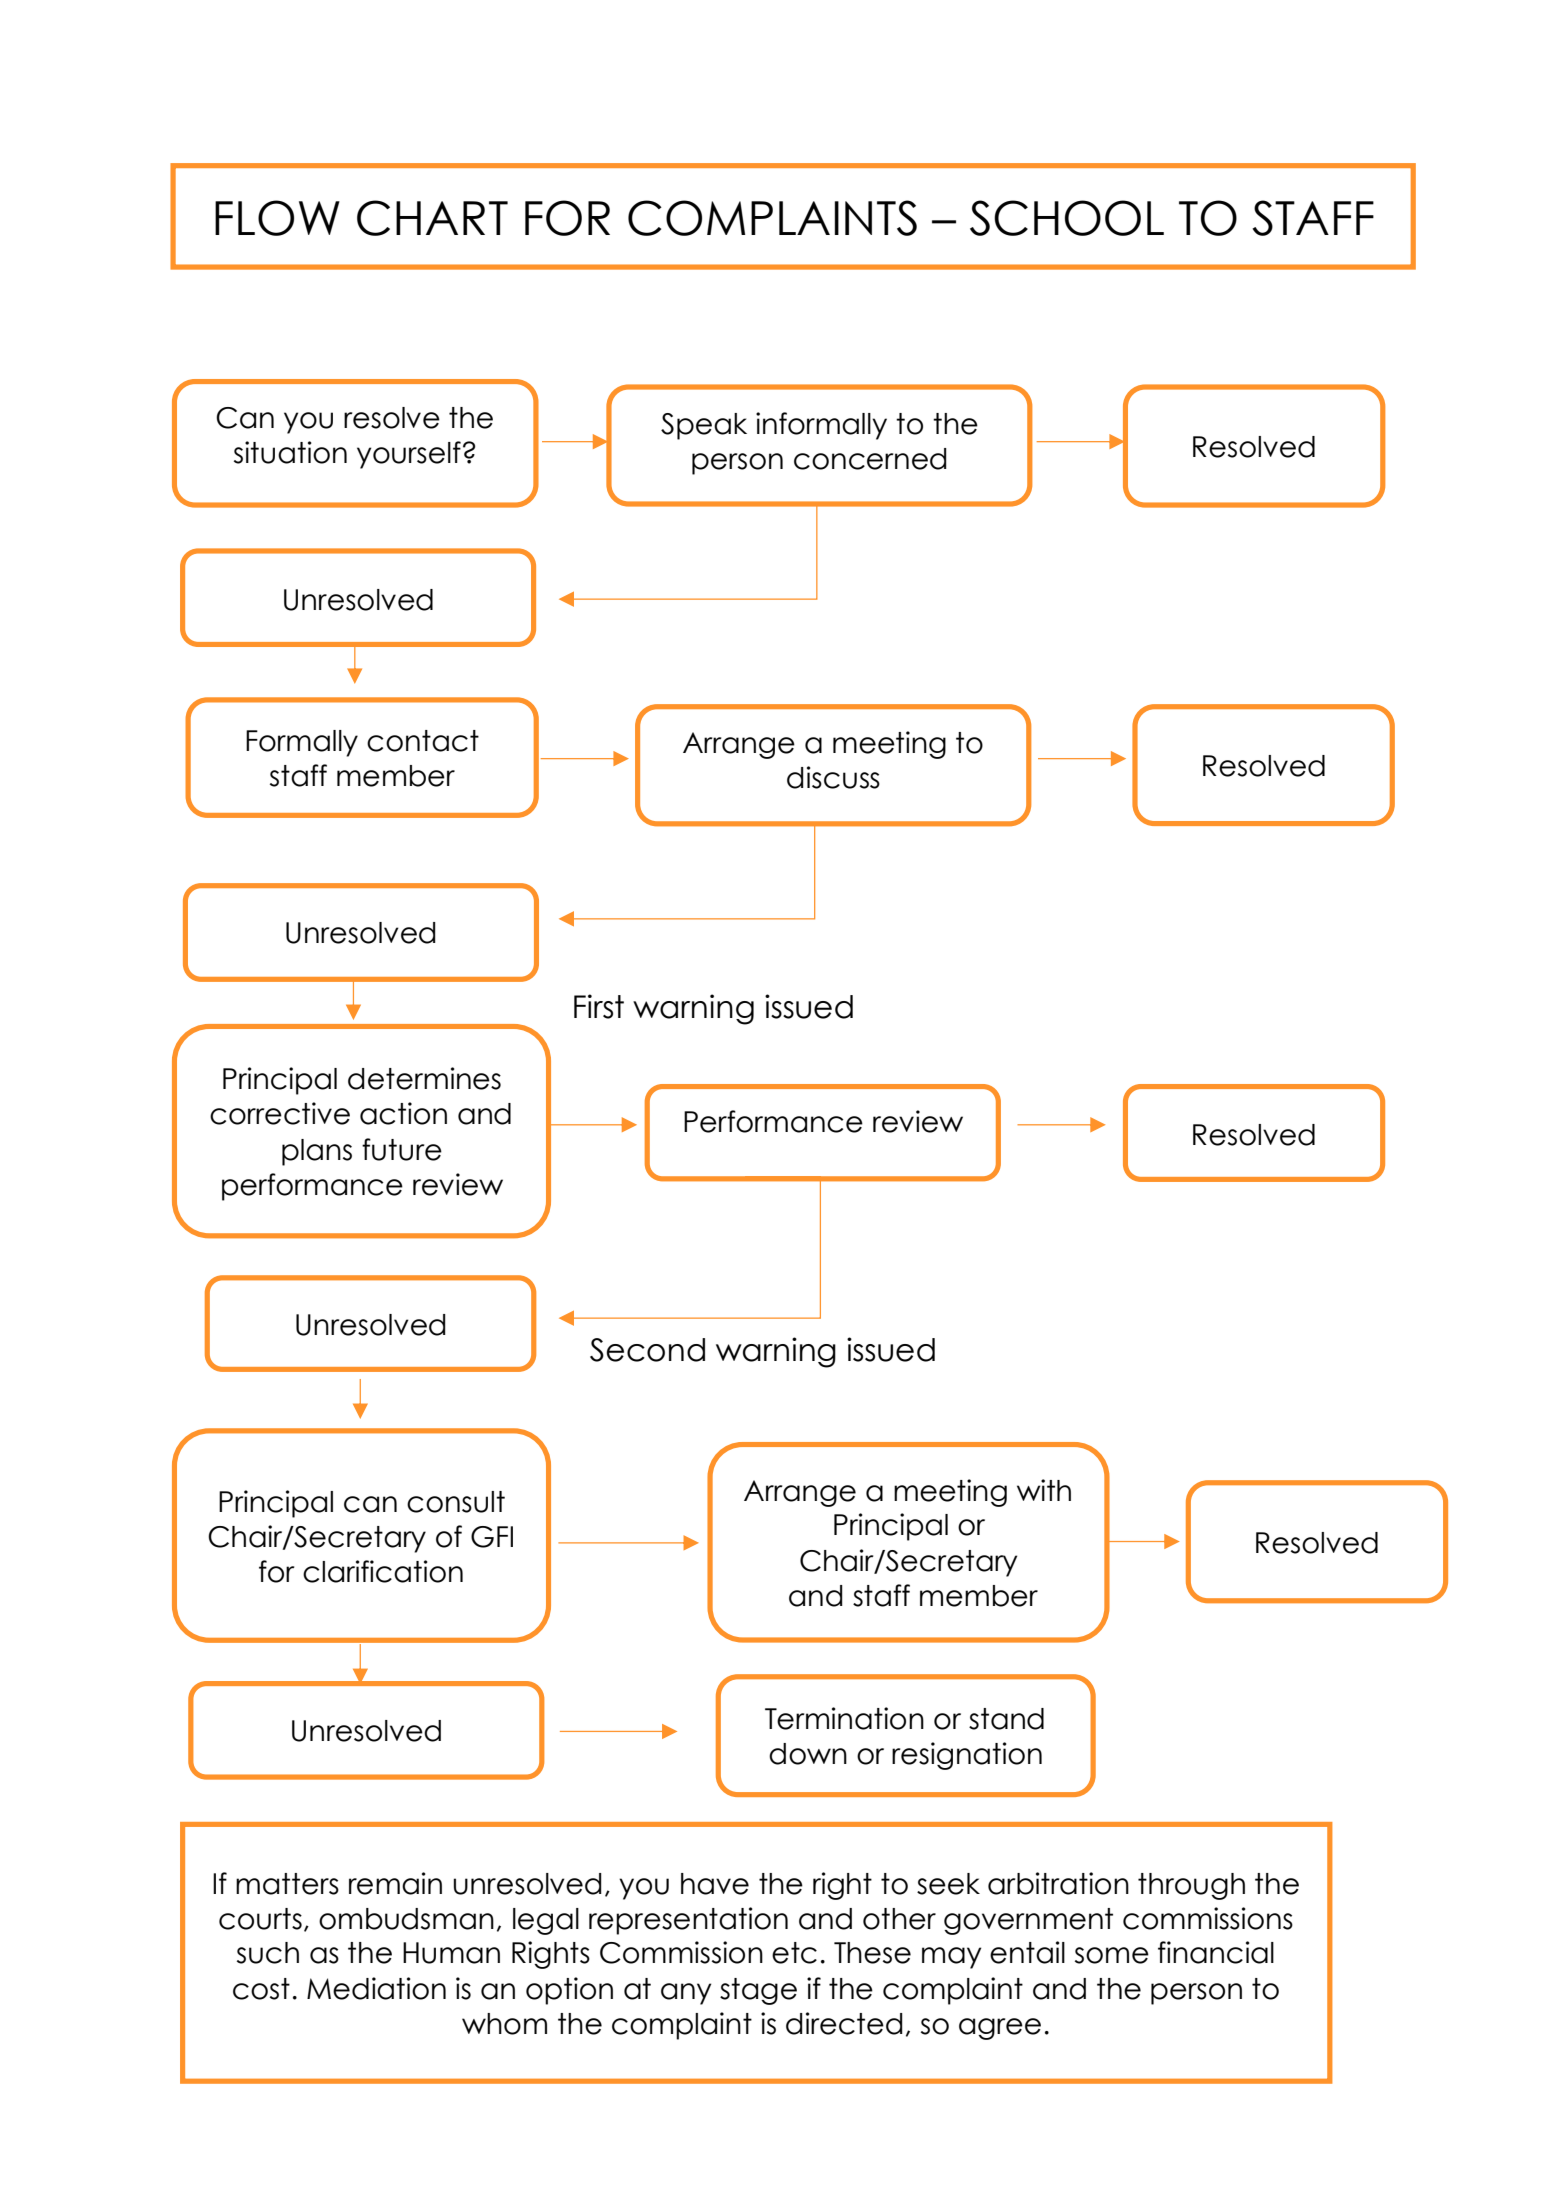  I want to click on some, so click(1112, 1955).
